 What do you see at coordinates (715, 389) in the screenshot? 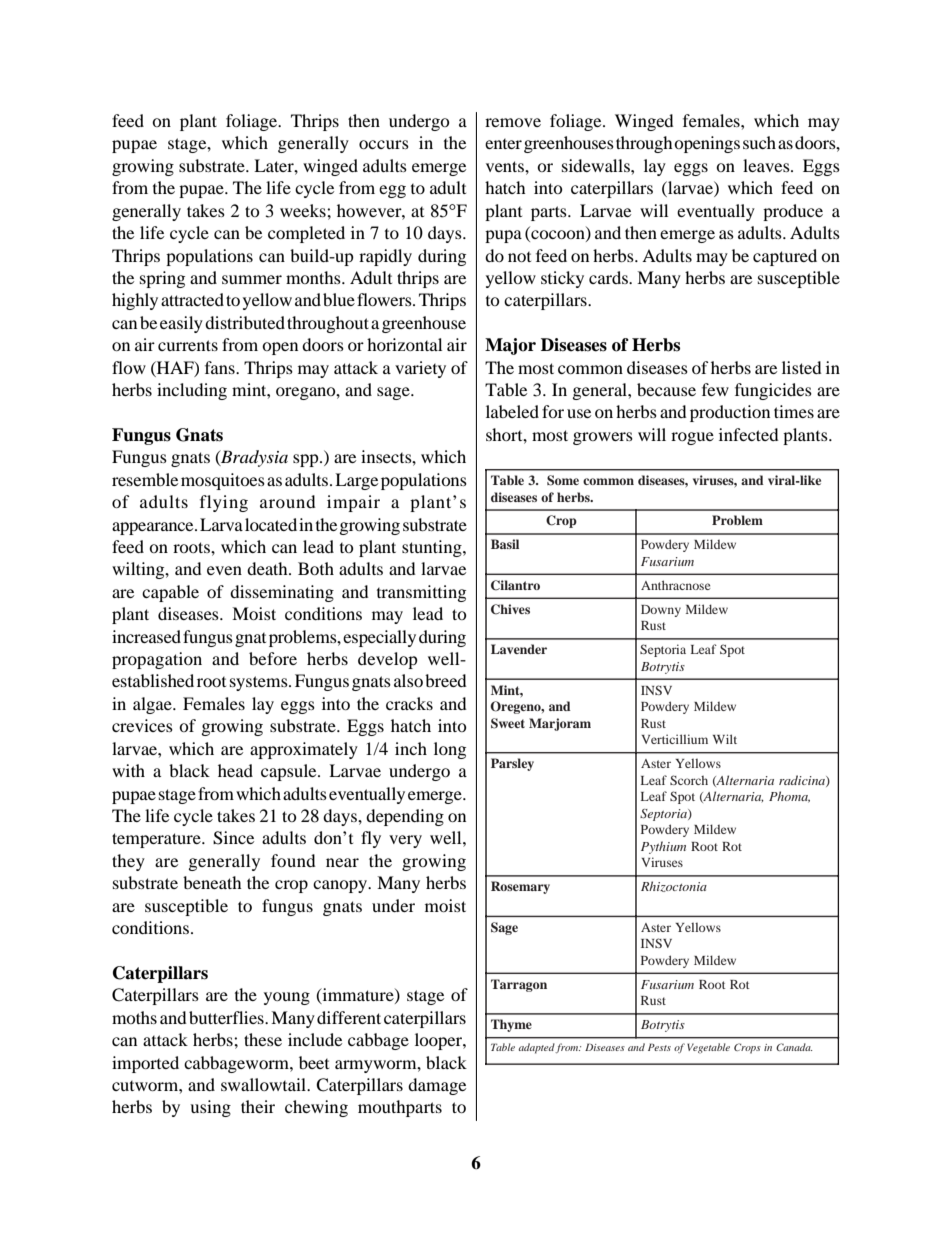
I see `few` at bounding box center [715, 389].
